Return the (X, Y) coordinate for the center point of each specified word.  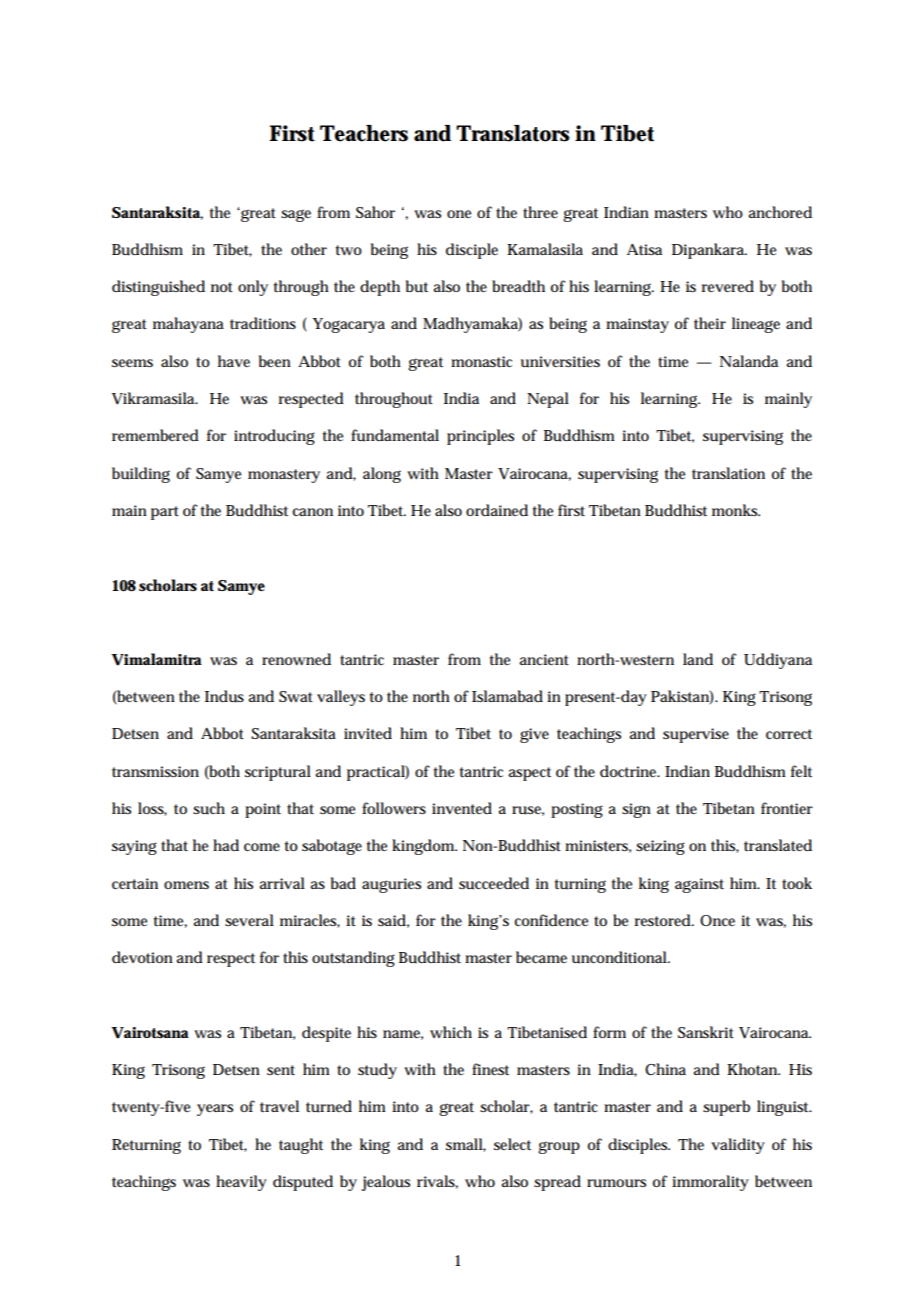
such (209, 808)
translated (778, 845)
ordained (497, 510)
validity (738, 1146)
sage (296, 215)
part (165, 513)
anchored (780, 212)
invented (462, 808)
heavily (241, 1183)
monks (736, 510)
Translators (513, 133)
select (512, 1144)
